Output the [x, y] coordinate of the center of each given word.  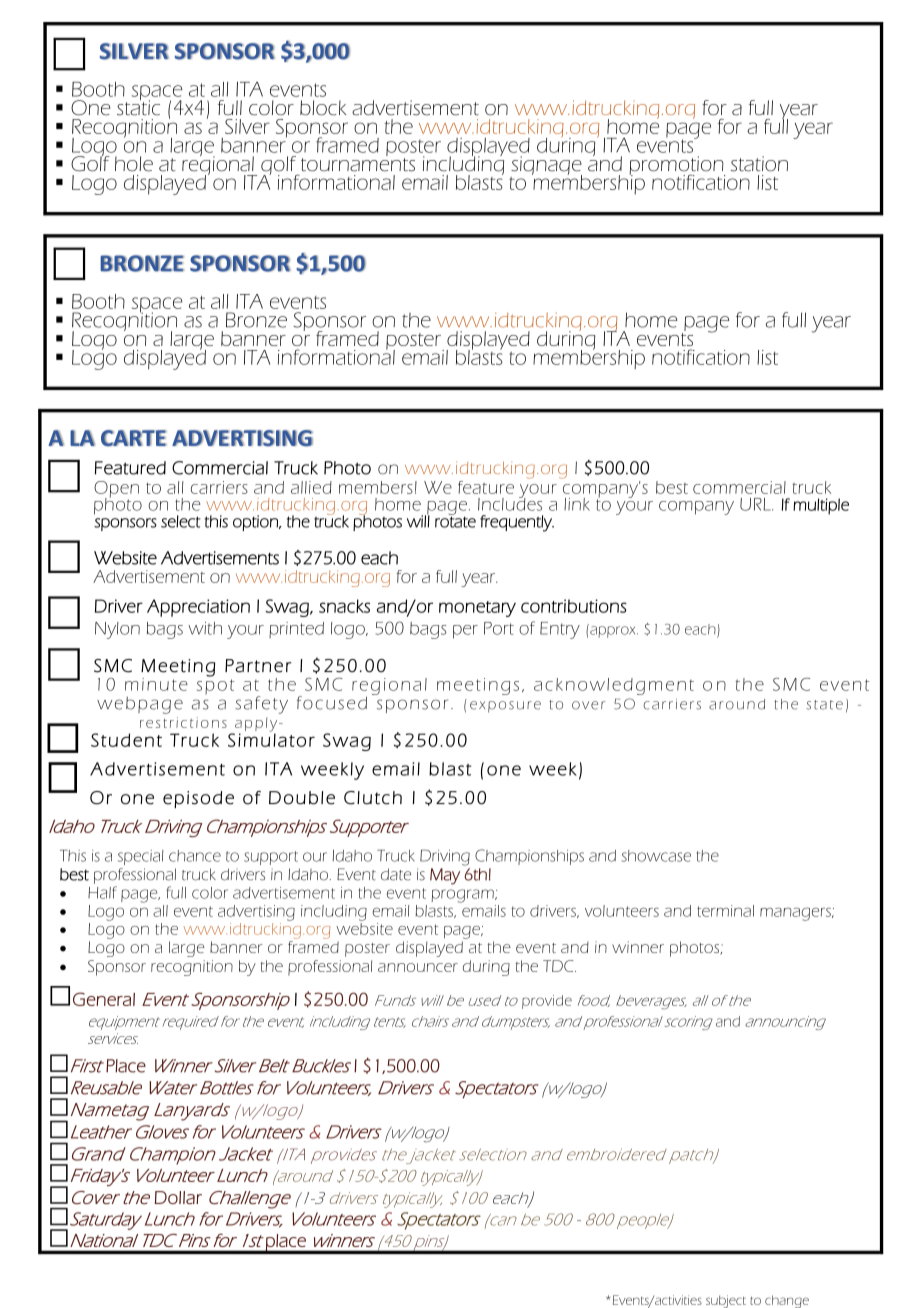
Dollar [178, 1197]
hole [134, 164]
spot [215, 686]
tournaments [358, 165]
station [759, 164]
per [465, 632]
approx [613, 631]
